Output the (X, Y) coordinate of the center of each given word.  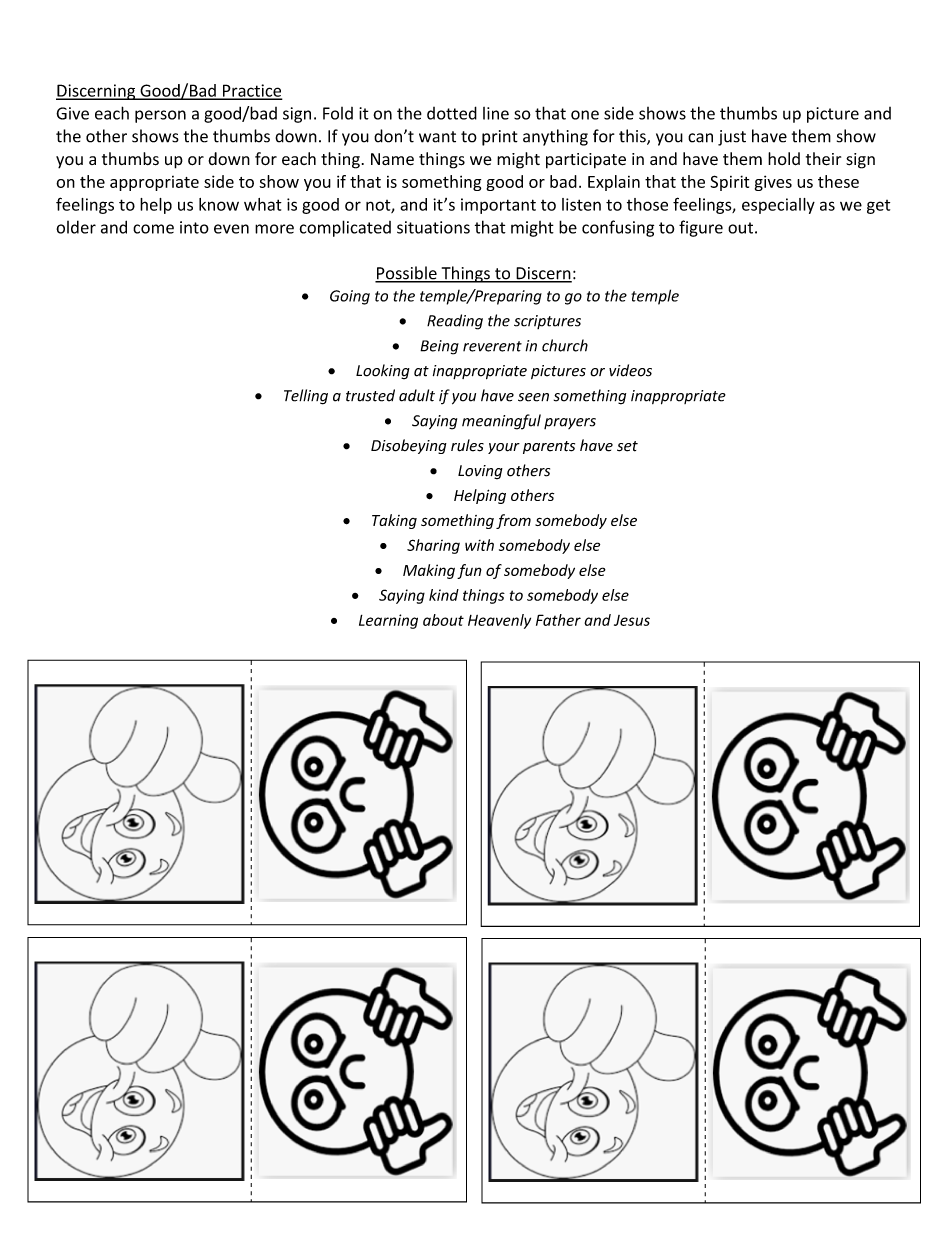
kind (444, 595)
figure (701, 228)
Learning (388, 621)
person (160, 116)
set (627, 446)
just (732, 138)
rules (467, 445)
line (496, 113)
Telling (306, 397)
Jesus (632, 620)
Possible (407, 274)
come (153, 229)
